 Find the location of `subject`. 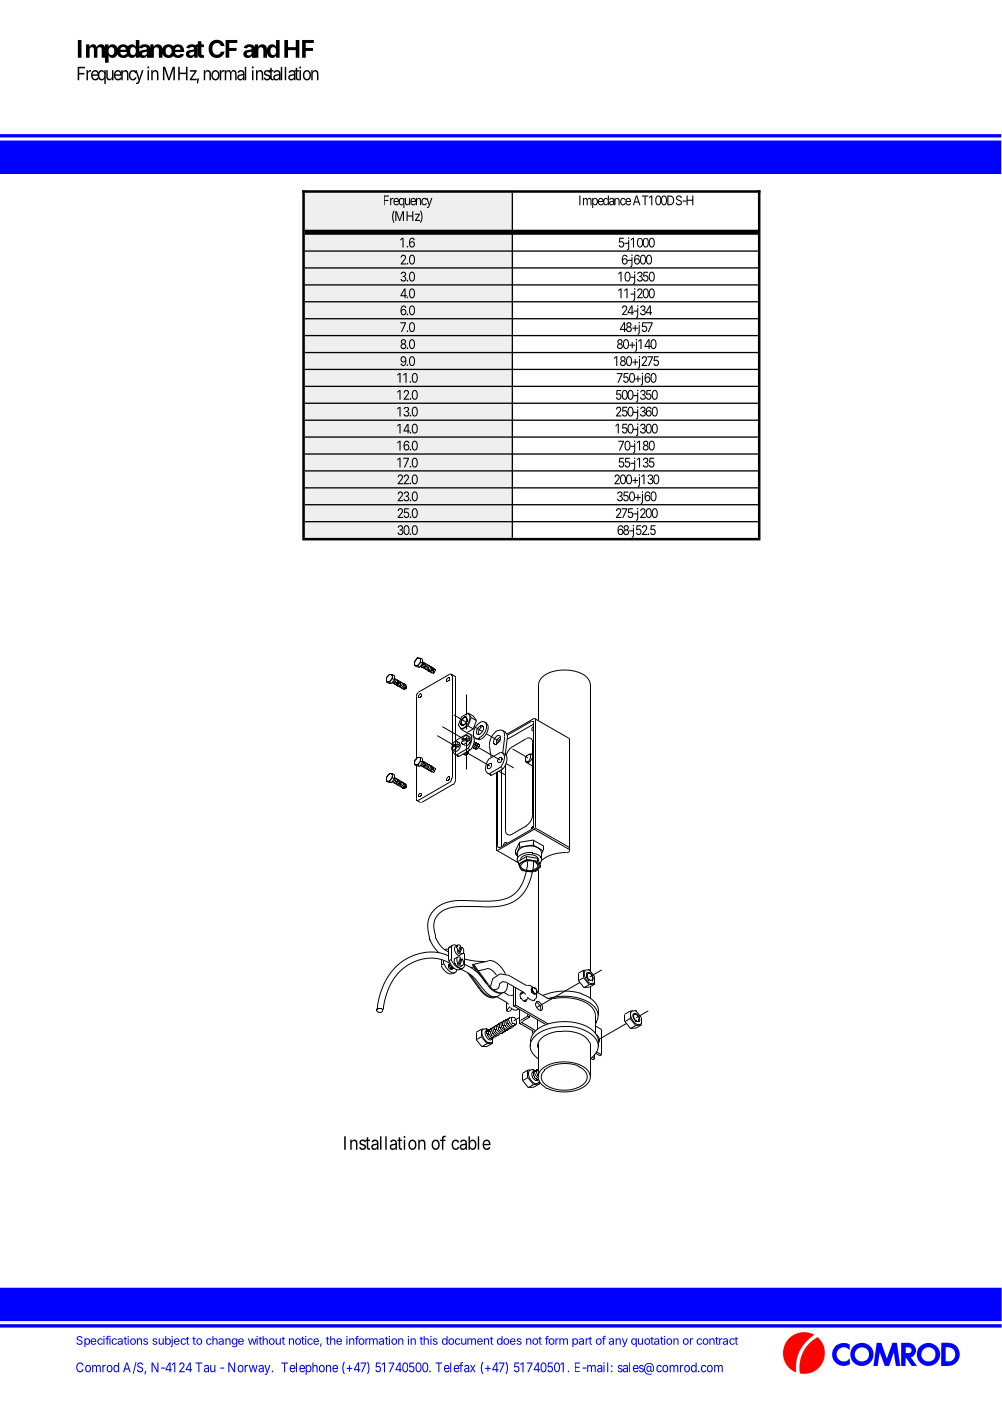

subject is located at coordinates (170, 1341).
